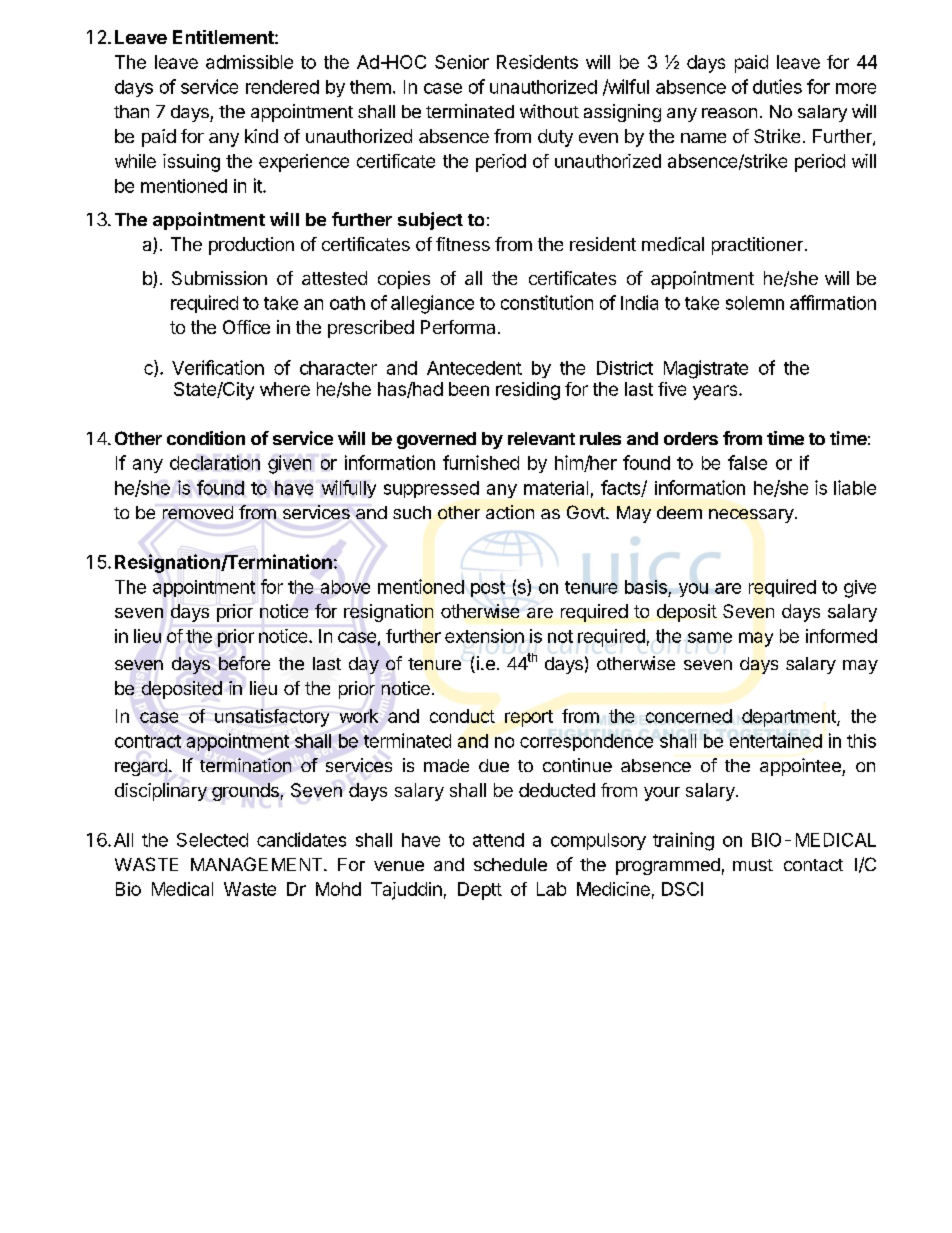 This screenshot has width=952, height=1233. I want to click on department, so click(790, 718).
